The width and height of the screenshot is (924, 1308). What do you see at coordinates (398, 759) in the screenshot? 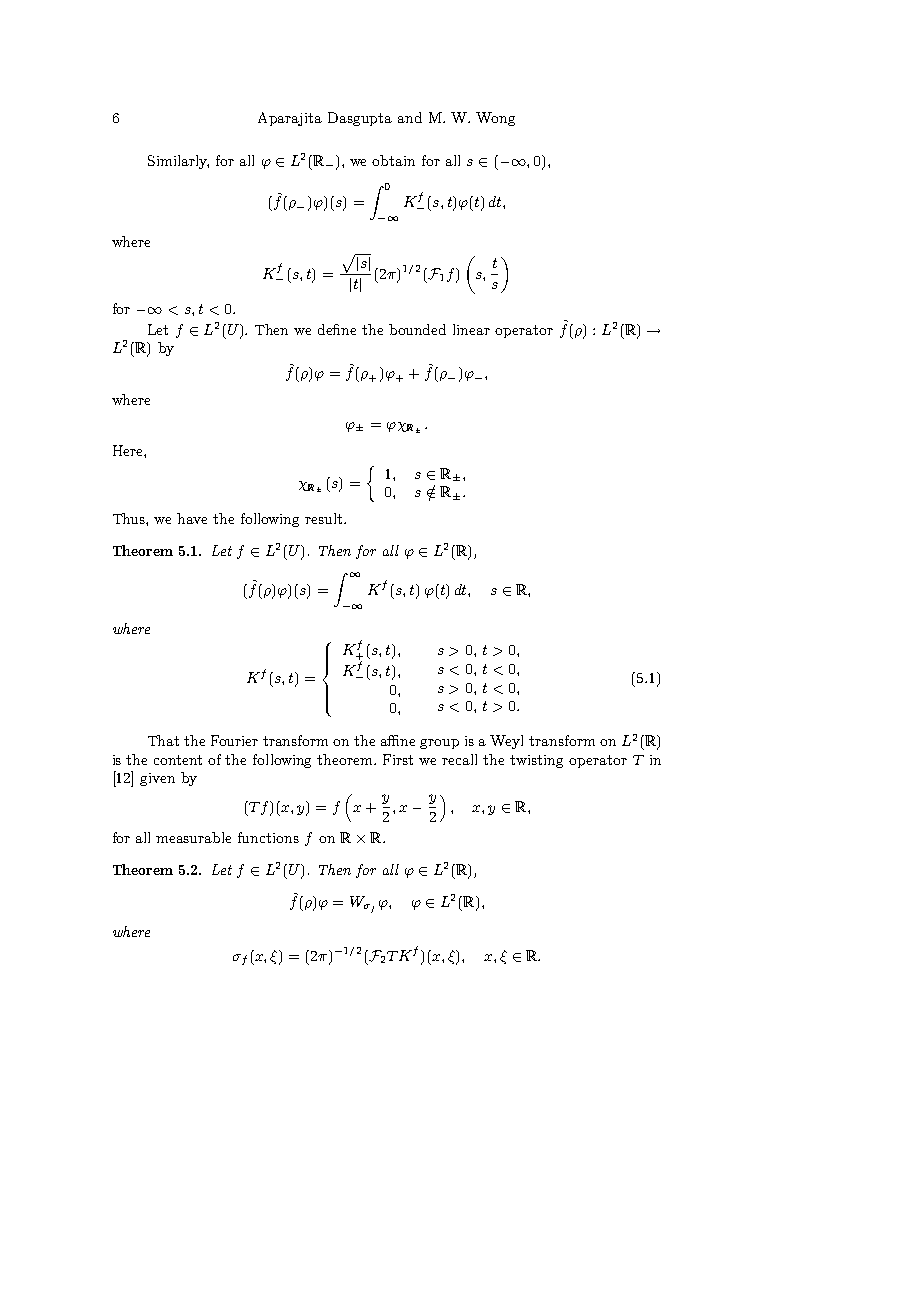
I see `First` at bounding box center [398, 759].
